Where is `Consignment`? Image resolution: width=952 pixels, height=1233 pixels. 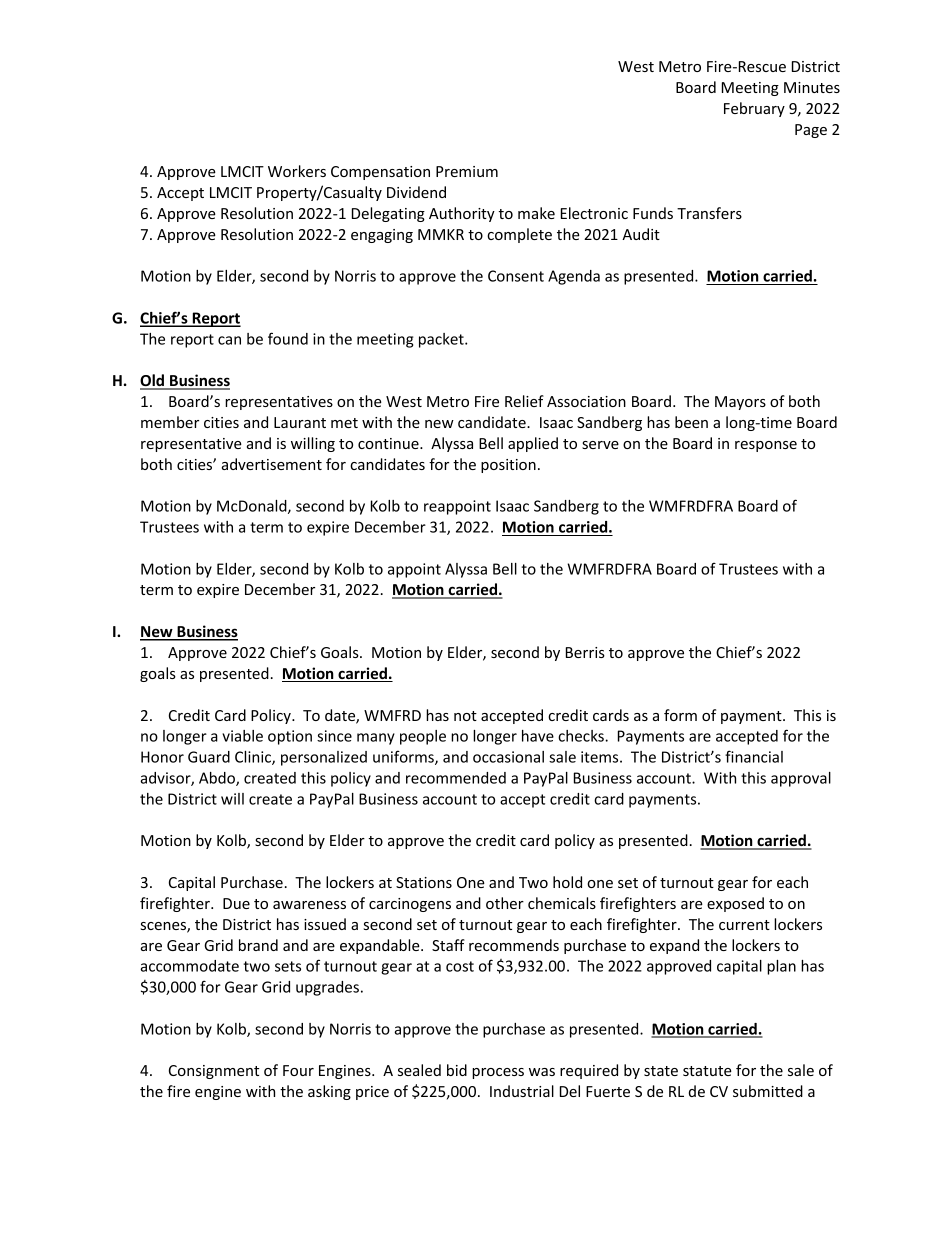
Consignment is located at coordinates (214, 1072).
